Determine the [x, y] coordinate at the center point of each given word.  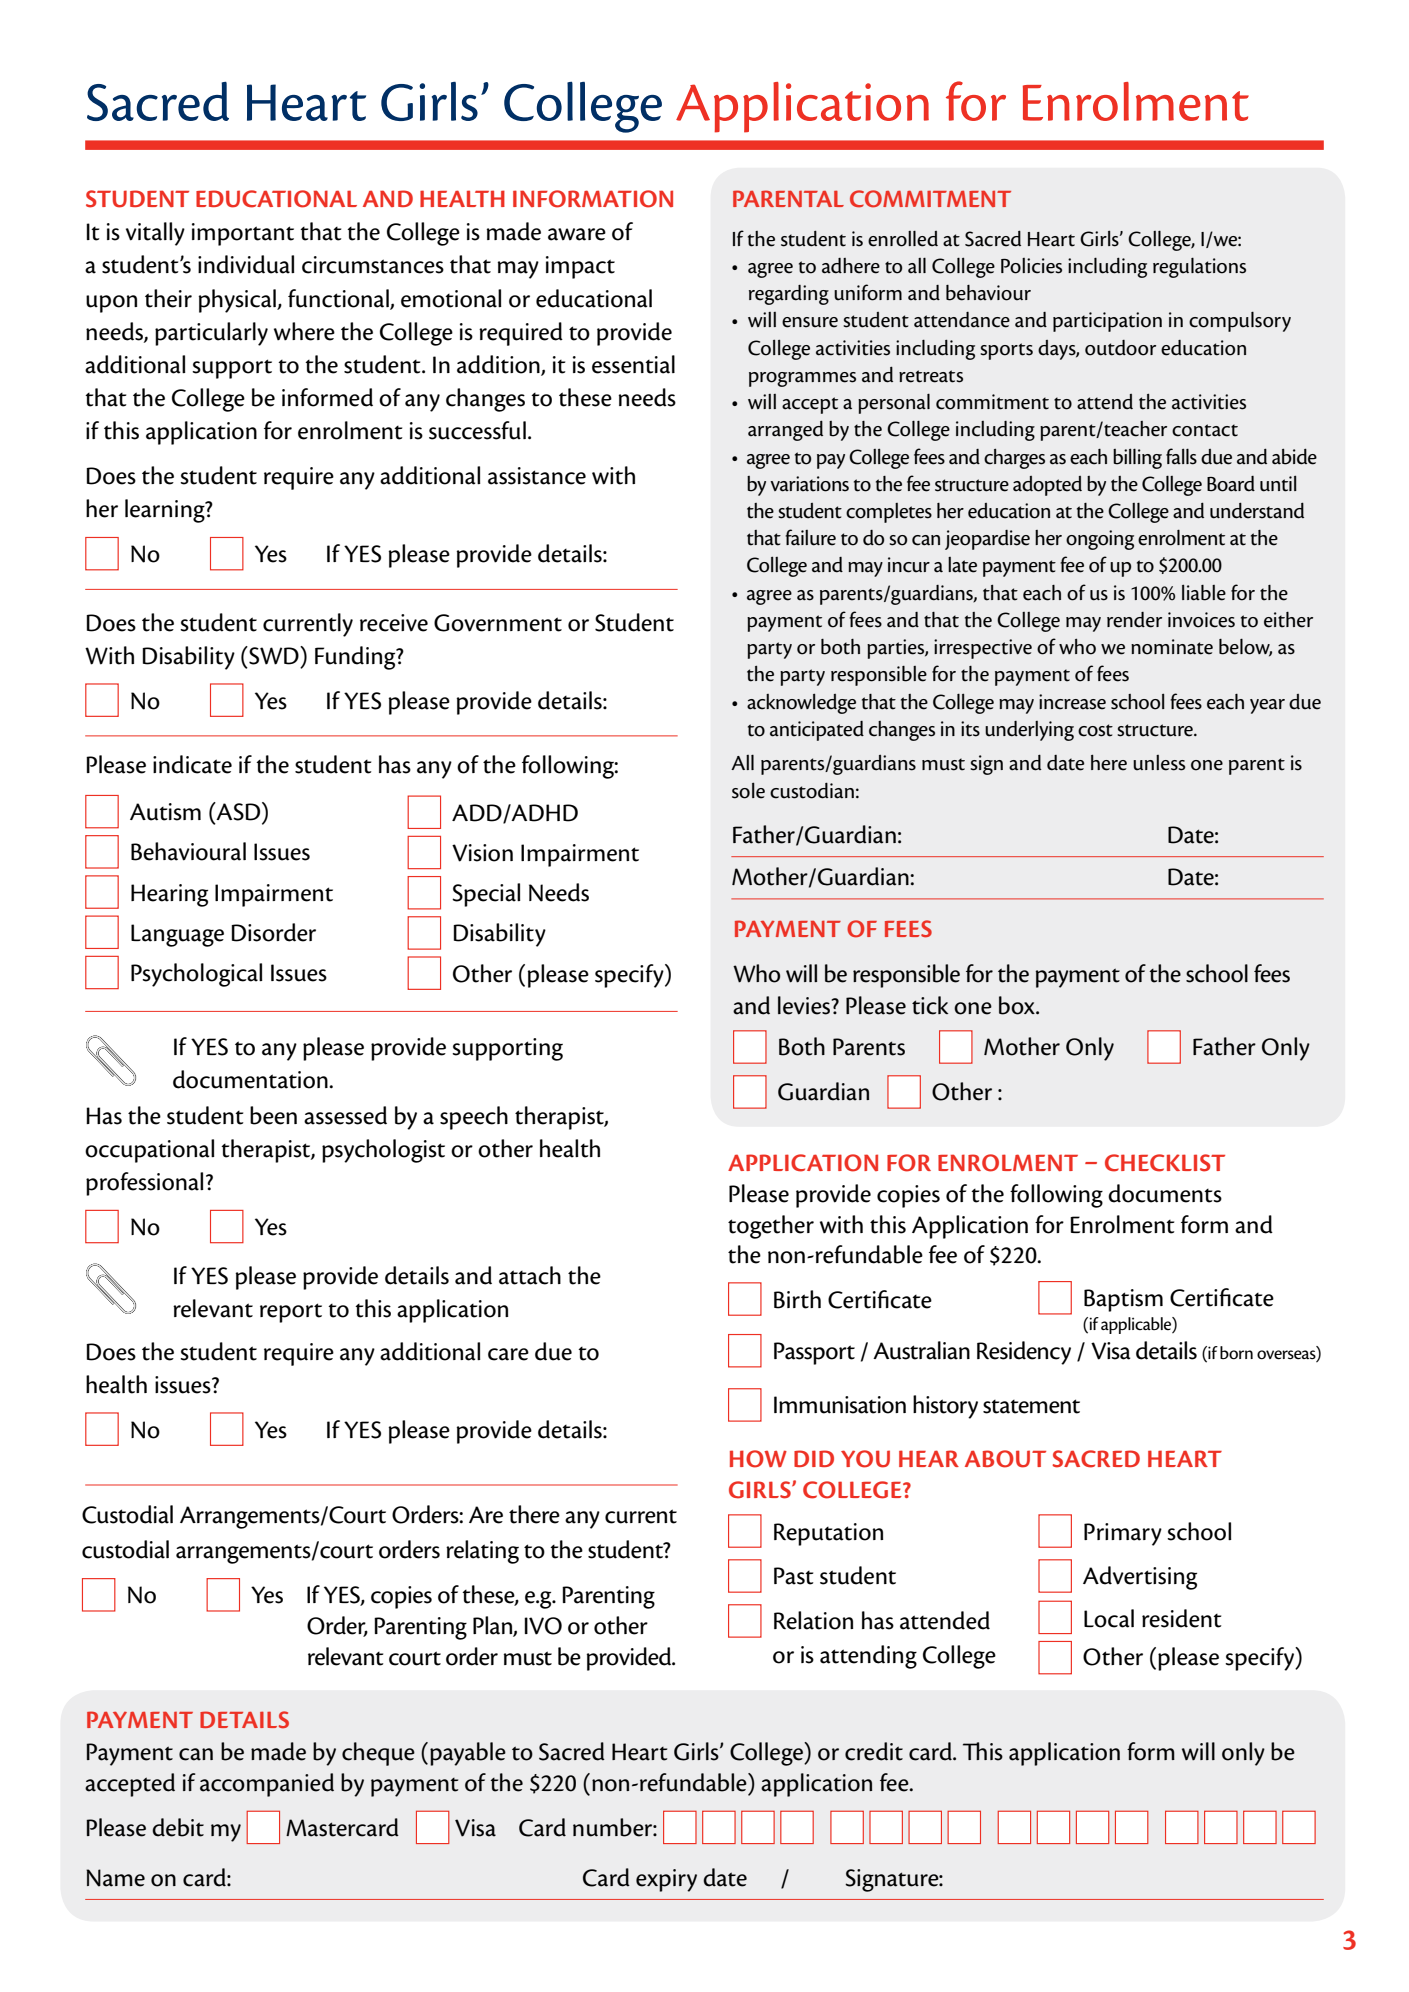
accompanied [267, 1785]
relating [482, 1552]
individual [246, 264]
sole [748, 790]
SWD [274, 655]
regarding [789, 295]
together [771, 1227]
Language [177, 935]
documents [1165, 1193]
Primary [1123, 1534]
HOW [758, 1459]
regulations [1199, 267]
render [1134, 620]
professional [144, 1184]
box [1018, 1005]
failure [810, 537]
